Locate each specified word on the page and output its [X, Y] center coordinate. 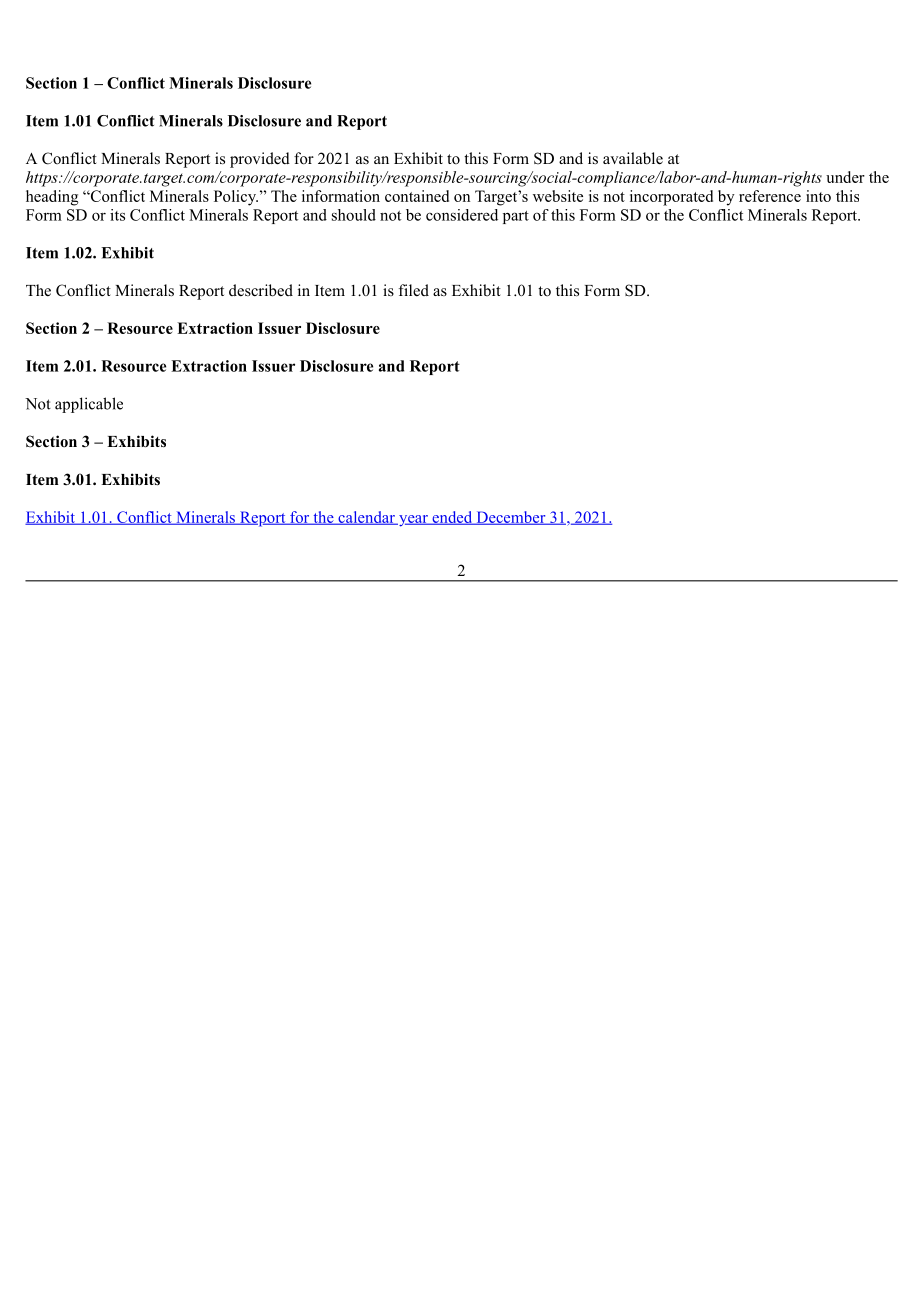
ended [452, 518]
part [516, 217]
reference [770, 196]
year [413, 521]
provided [260, 160]
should [354, 215]
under [845, 177]
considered [462, 215]
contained [417, 196]
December [510, 518]
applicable [89, 405]
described [261, 290]
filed [414, 290]
